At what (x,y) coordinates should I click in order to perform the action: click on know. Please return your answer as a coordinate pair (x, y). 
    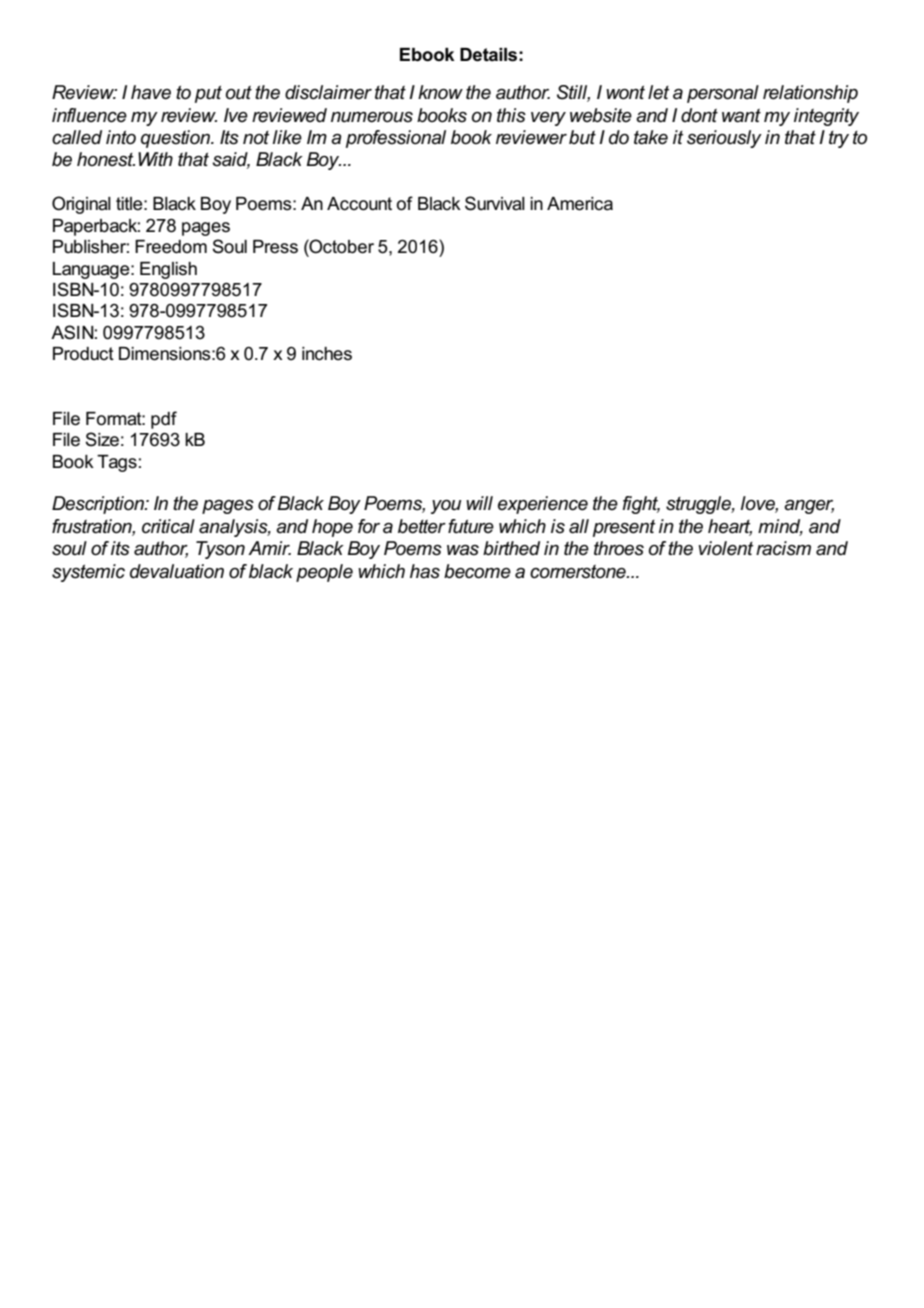
    Looking at the image, I should click on (440, 92).
